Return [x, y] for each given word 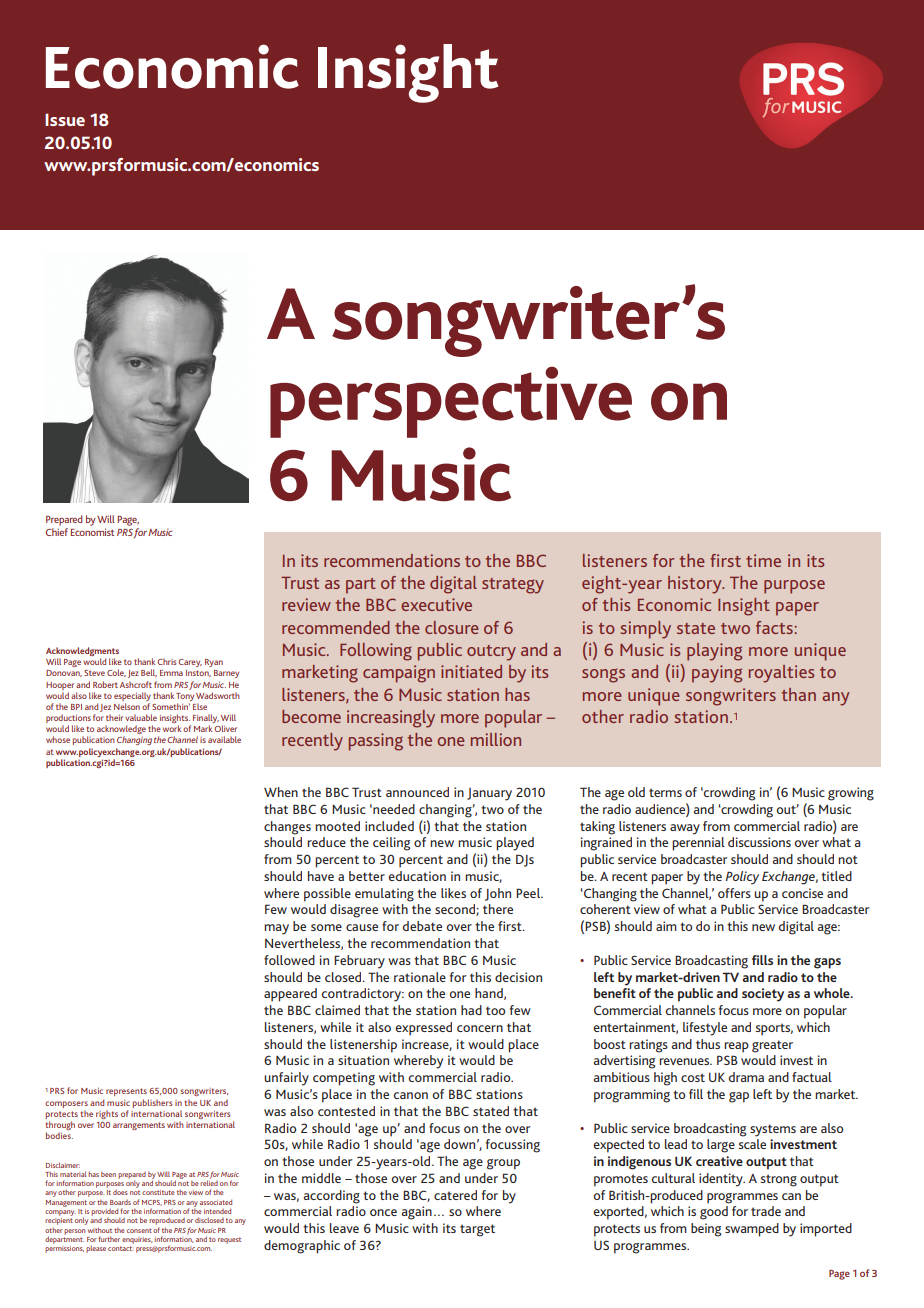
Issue [65, 119]
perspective [451, 402]
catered [455, 1195]
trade [766, 1211]
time [763, 560]
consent [139, 1230]
